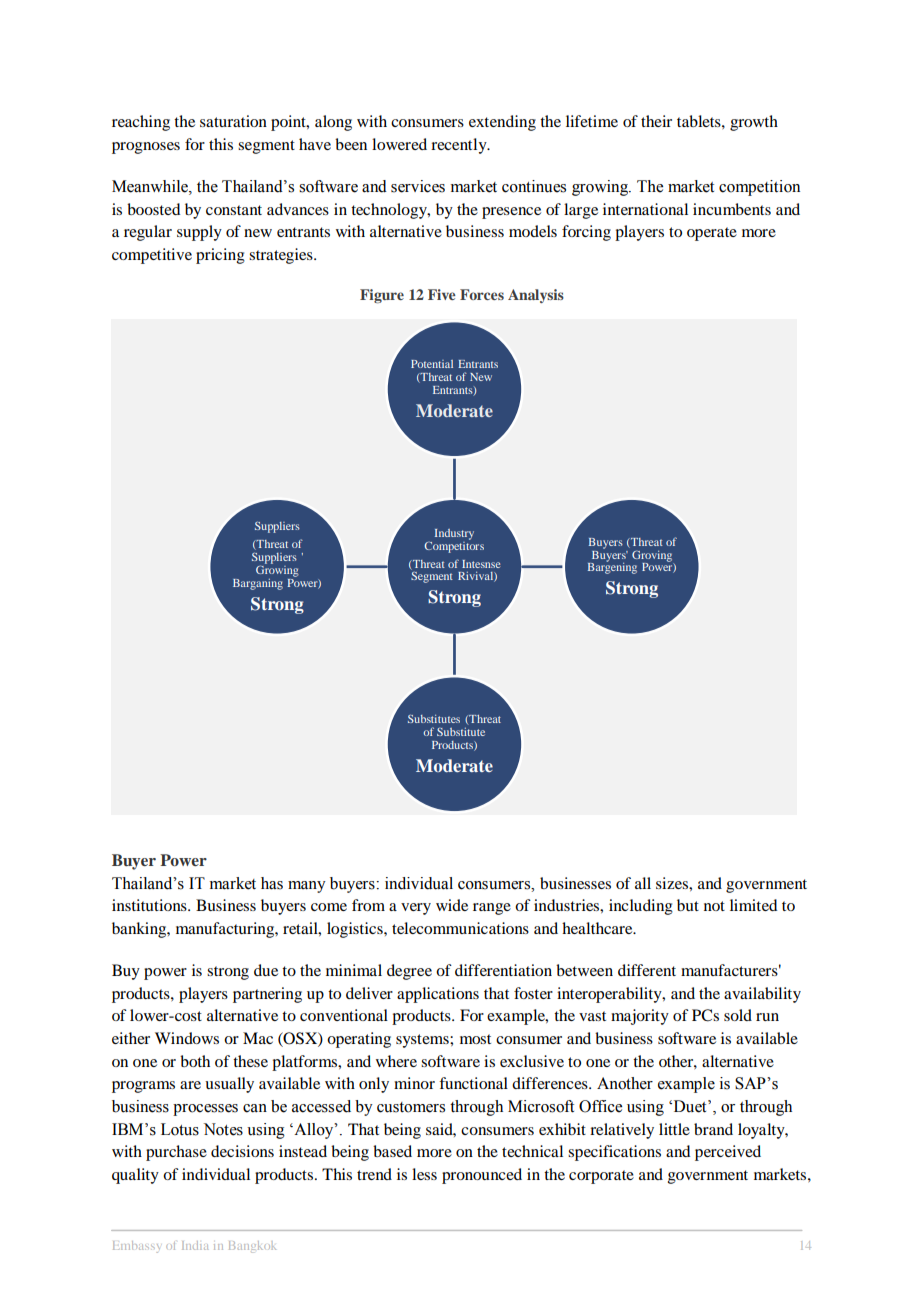 The image size is (924, 1308). Describe the element at coordinates (460, 928) in the screenshot. I see `telecommunications` at that location.
